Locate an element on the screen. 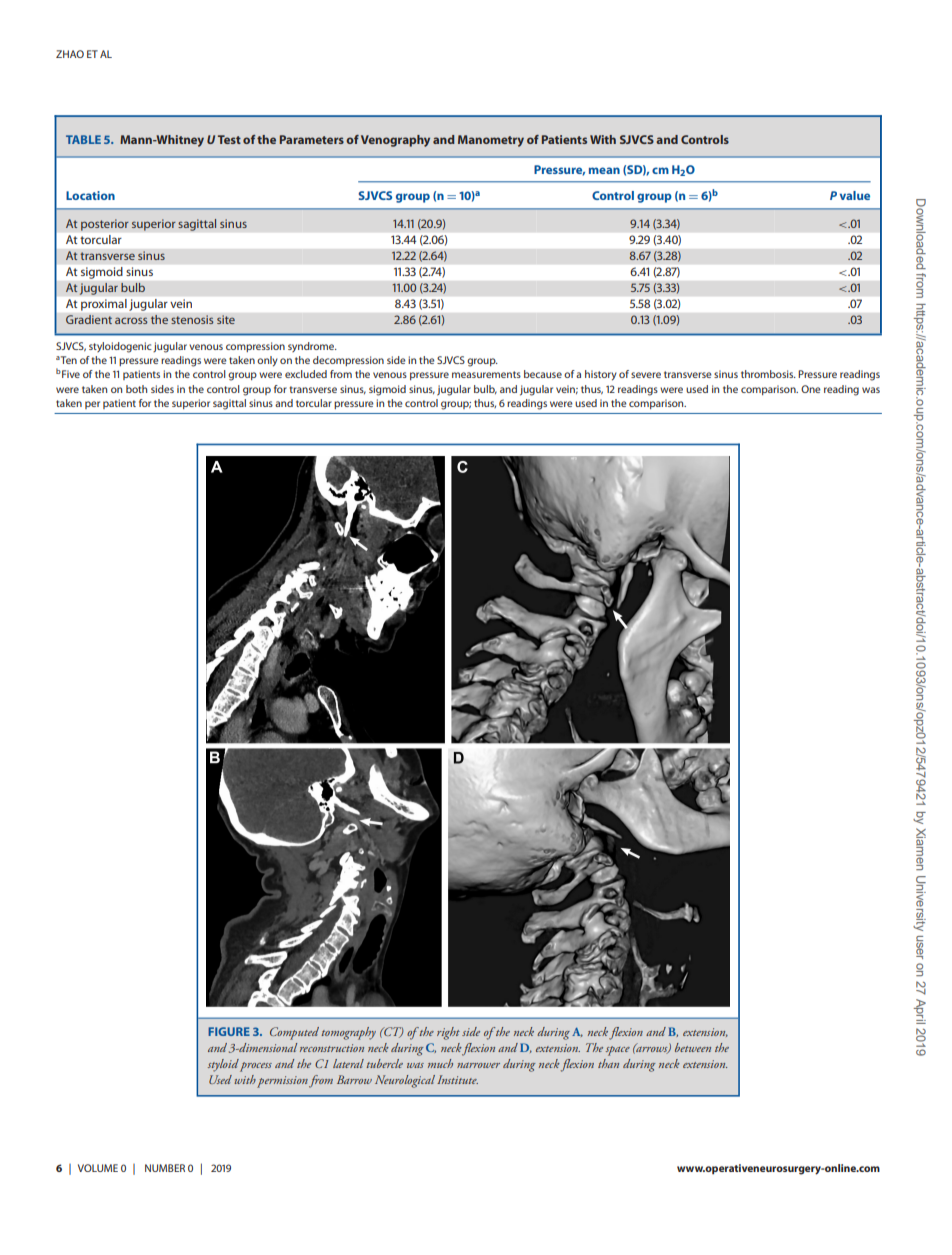 The width and height of the screenshot is (952, 1255). Test is located at coordinates (229, 139).
